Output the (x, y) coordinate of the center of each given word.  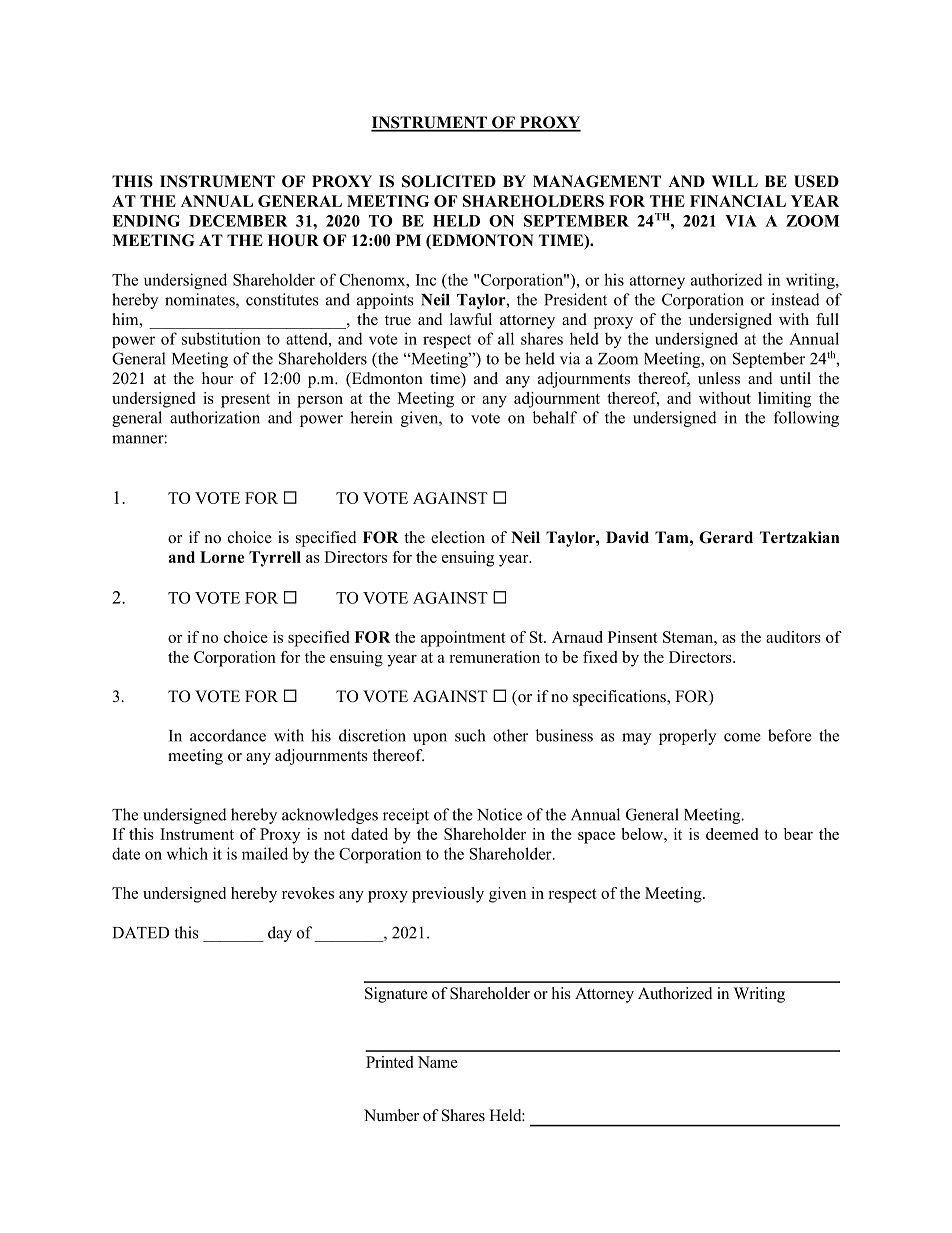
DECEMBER (238, 221)
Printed (389, 1062)
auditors (793, 637)
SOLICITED (449, 181)
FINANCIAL (738, 201)
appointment (463, 639)
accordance (228, 735)
